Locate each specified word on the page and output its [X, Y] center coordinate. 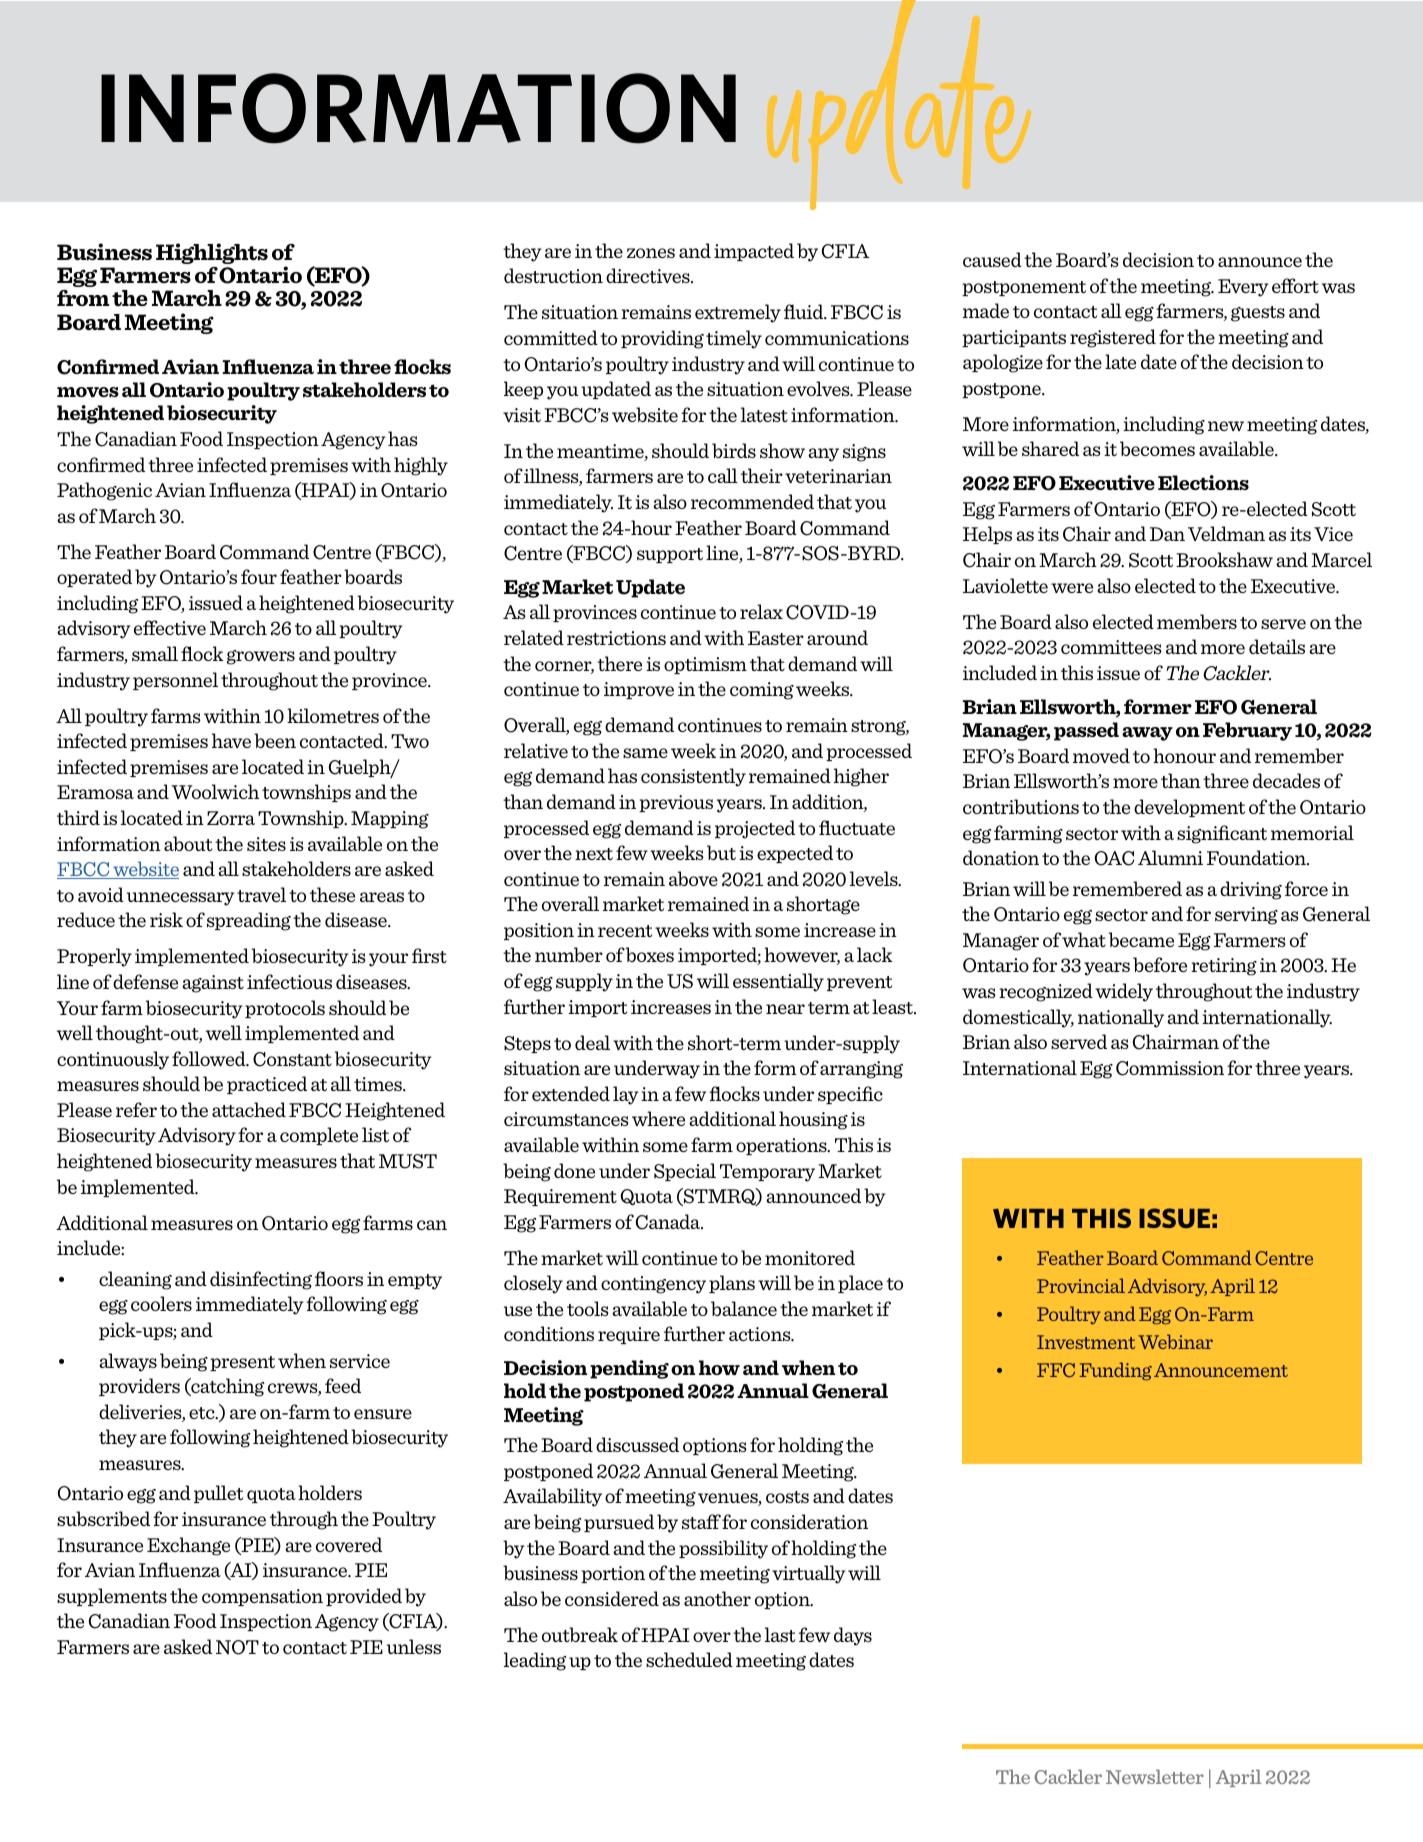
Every [1243, 288]
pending [629, 1369]
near [785, 1009]
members [1197, 621]
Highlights [212, 253]
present [242, 1363]
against [213, 984]
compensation [262, 1597]
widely [1124, 992]
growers [261, 657]
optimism [705, 665]
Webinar [1175, 1341]
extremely [738, 313]
